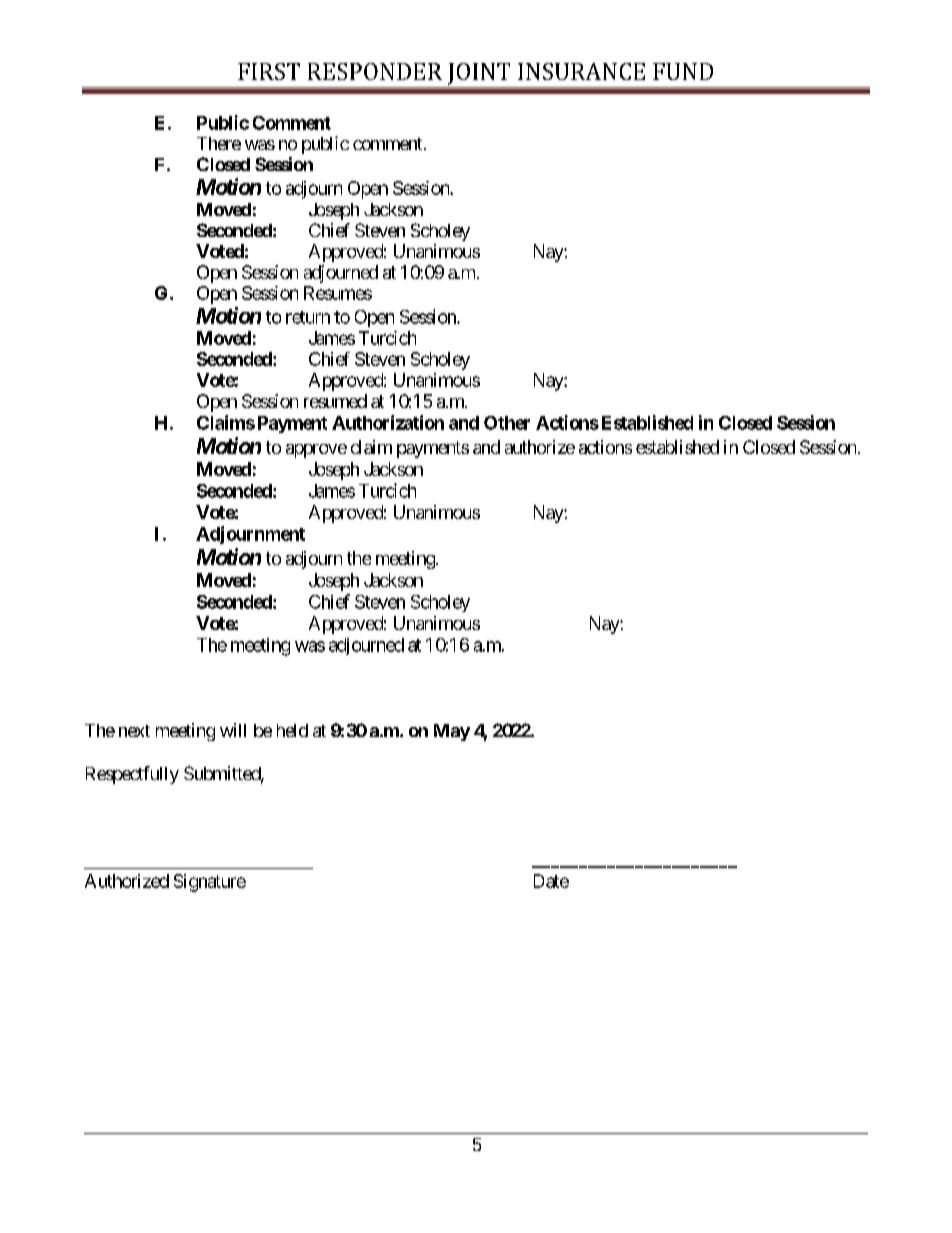 The width and height of the screenshot is (952, 1233). What do you see at coordinates (292, 730) in the screenshot?
I see `held` at bounding box center [292, 730].
